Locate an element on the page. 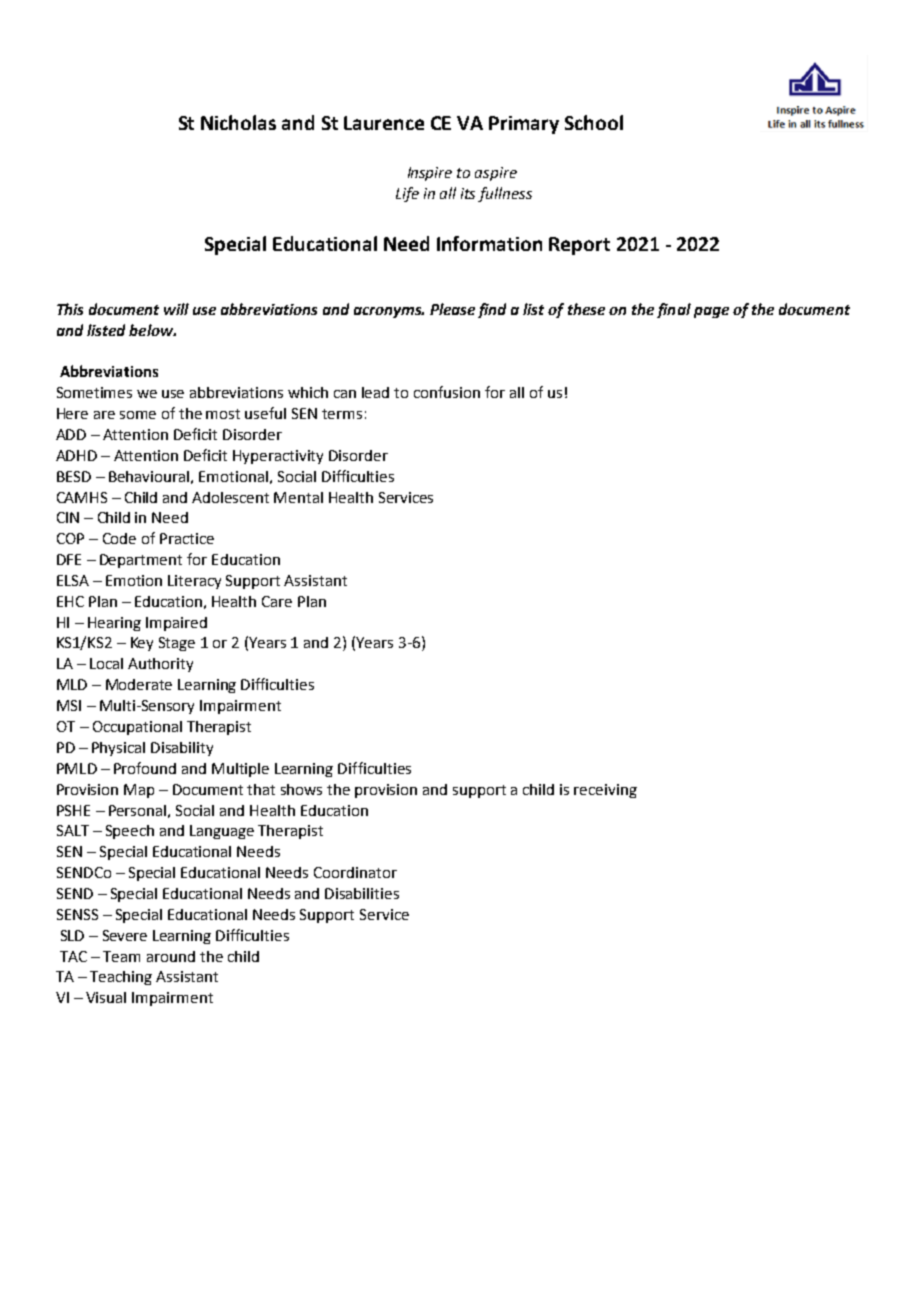 Image resolution: width=924 pixels, height=1308 pixels. Moderate is located at coordinates (139, 684).
